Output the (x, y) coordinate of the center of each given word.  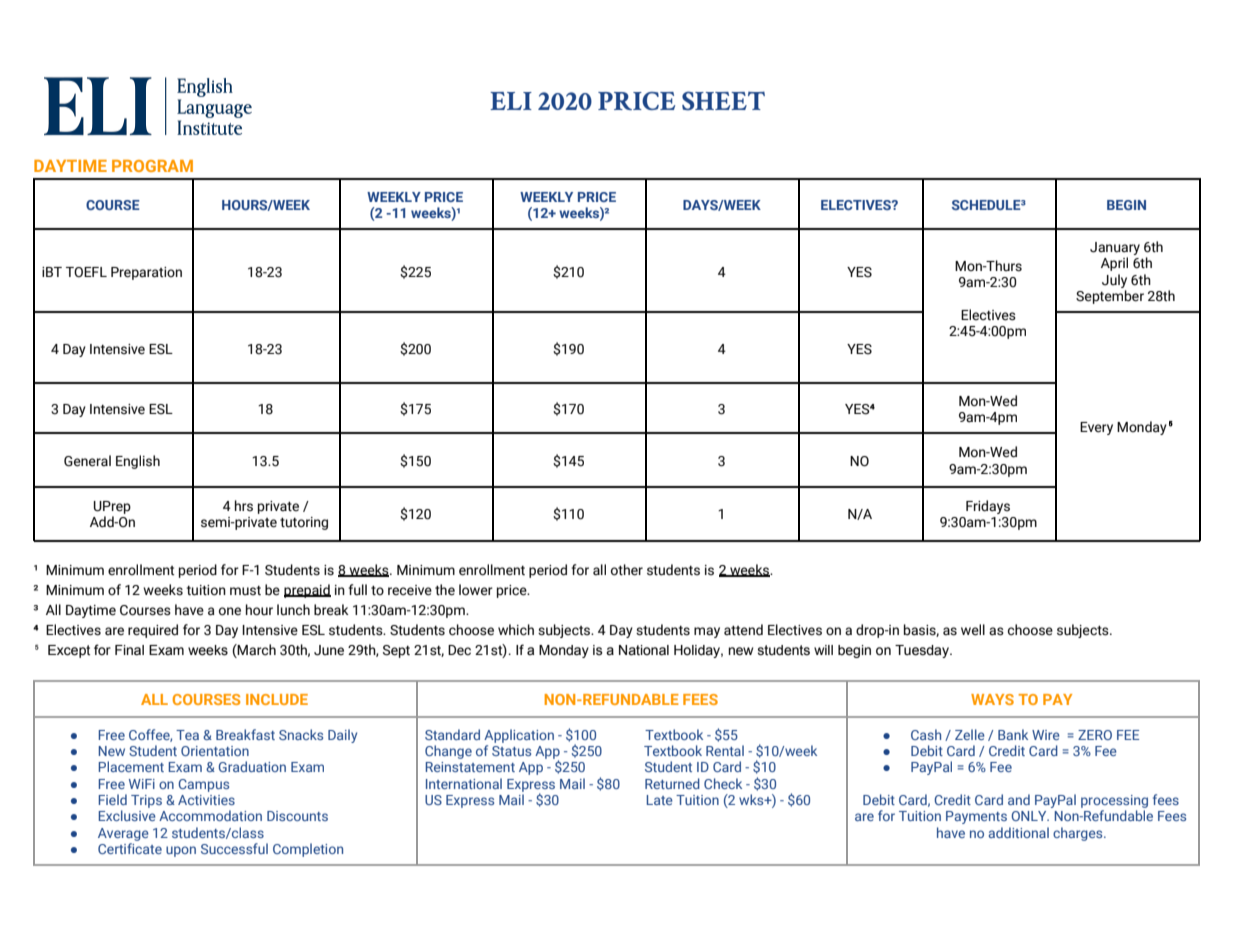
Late (660, 800)
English (138, 462)
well (973, 630)
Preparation (146, 273)
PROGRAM (152, 166)
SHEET (723, 101)
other (627, 570)
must (245, 591)
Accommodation (210, 815)
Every (1096, 428)
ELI (511, 101)
